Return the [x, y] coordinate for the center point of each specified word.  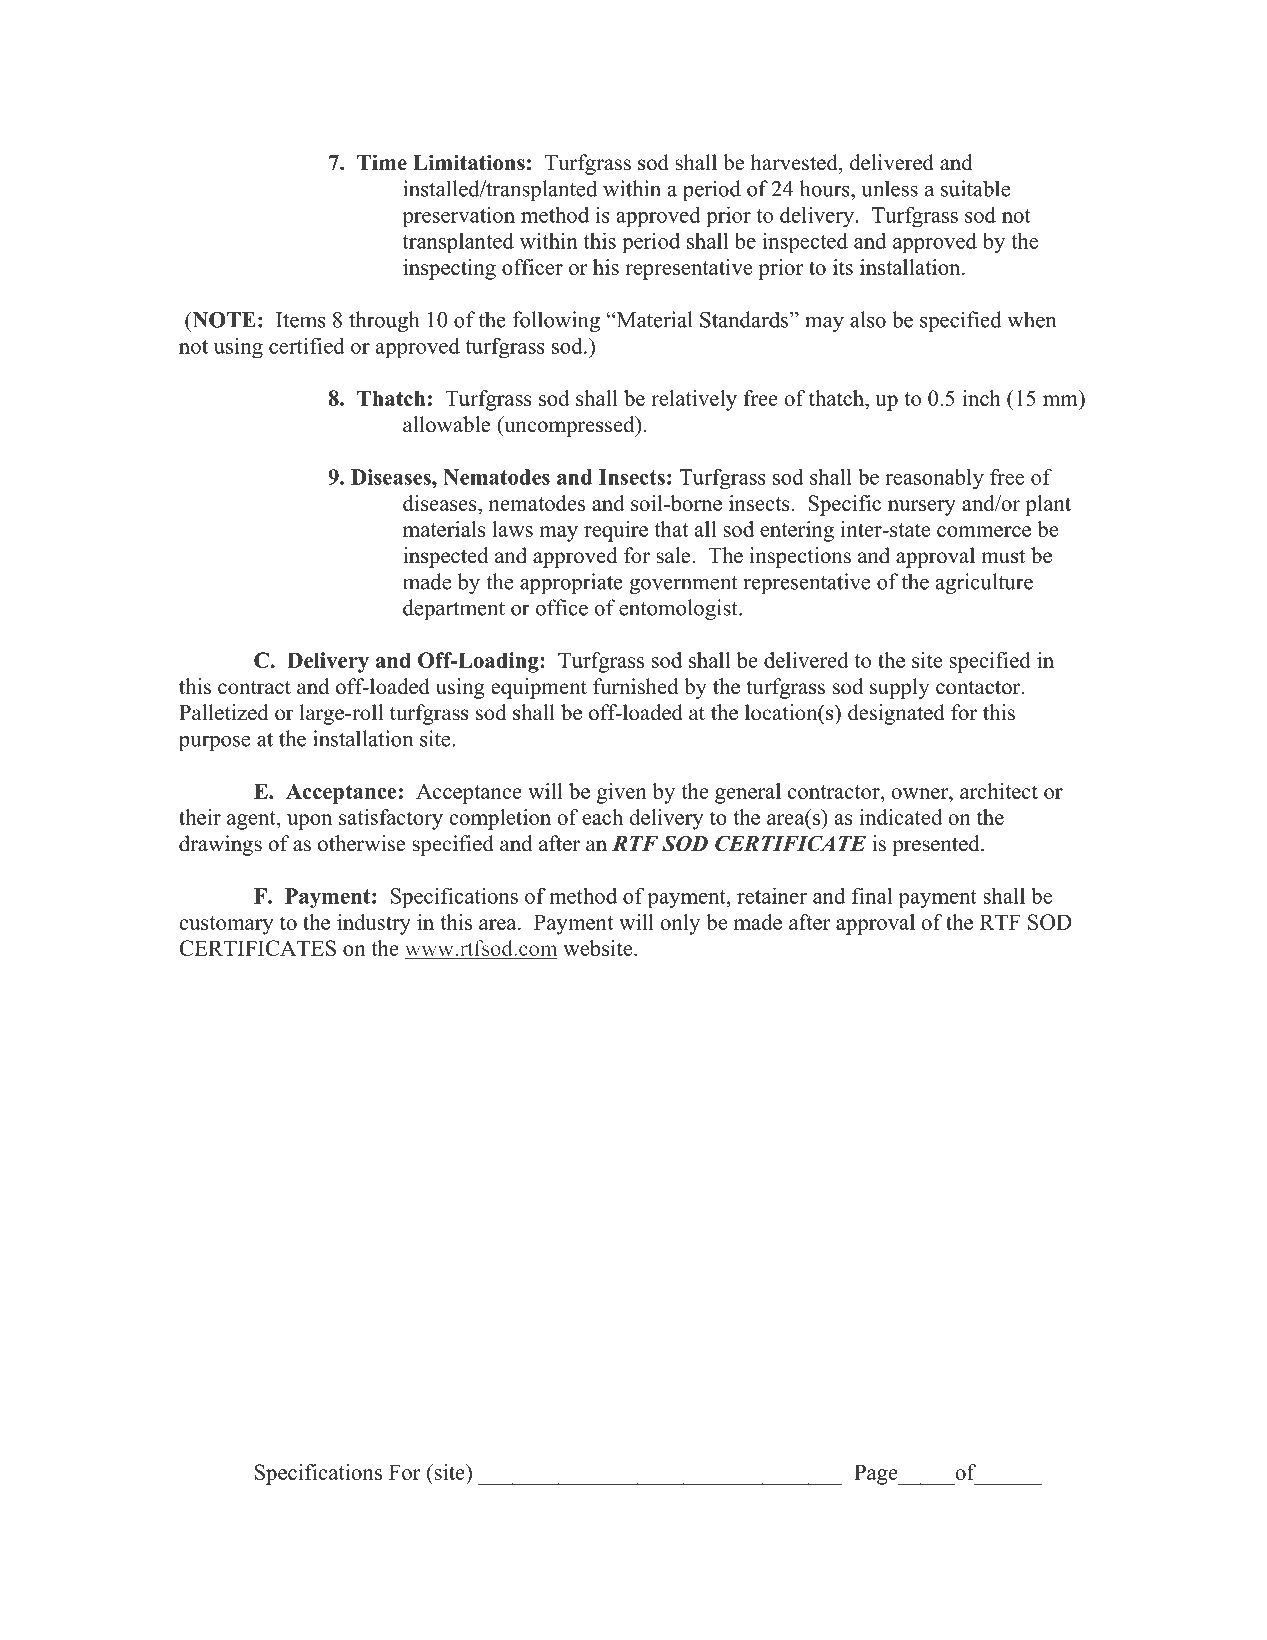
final [872, 895]
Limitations [469, 162]
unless [889, 188]
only [680, 924]
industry [374, 924]
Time [382, 162]
